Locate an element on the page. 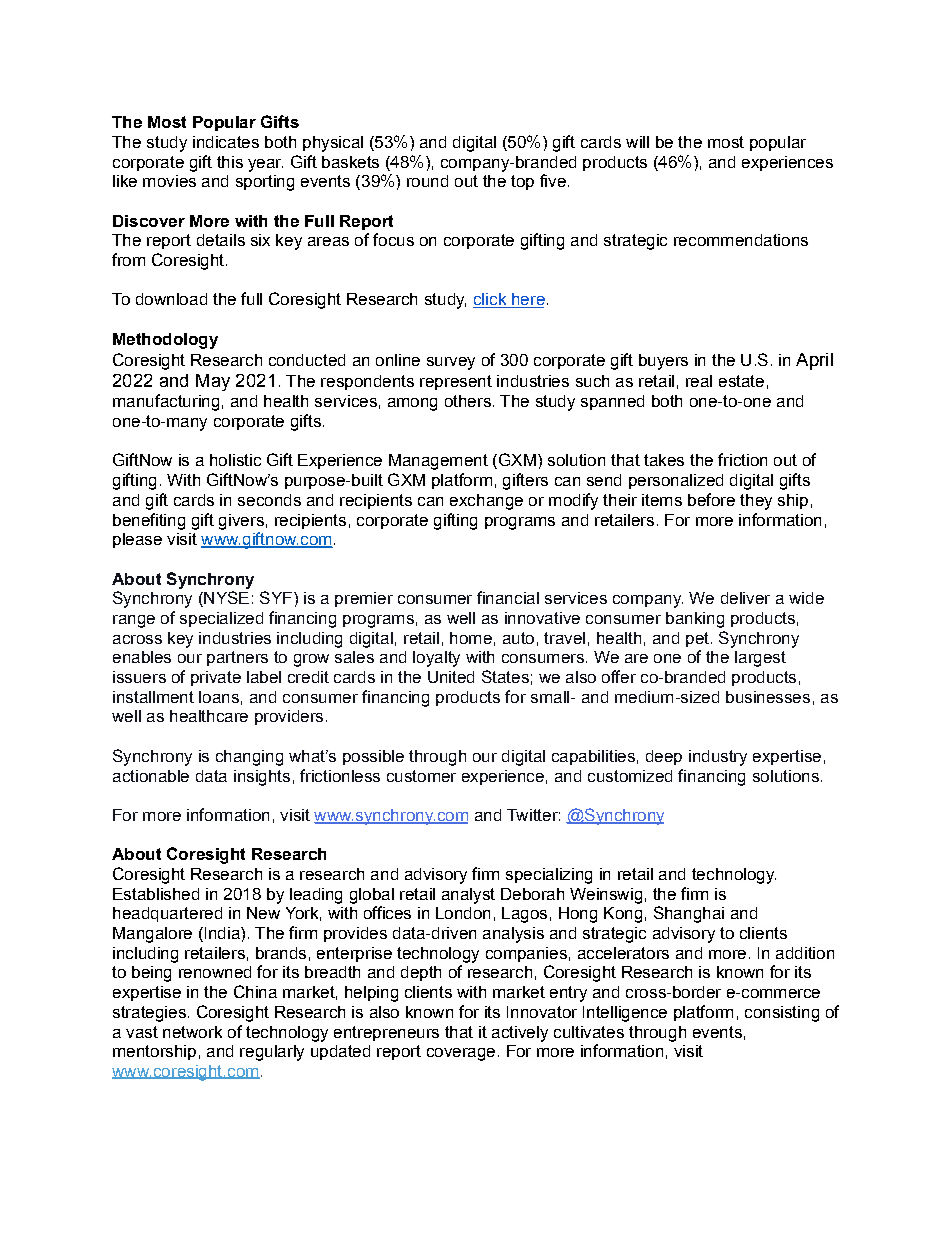 The image size is (952, 1233). industry is located at coordinates (718, 758).
